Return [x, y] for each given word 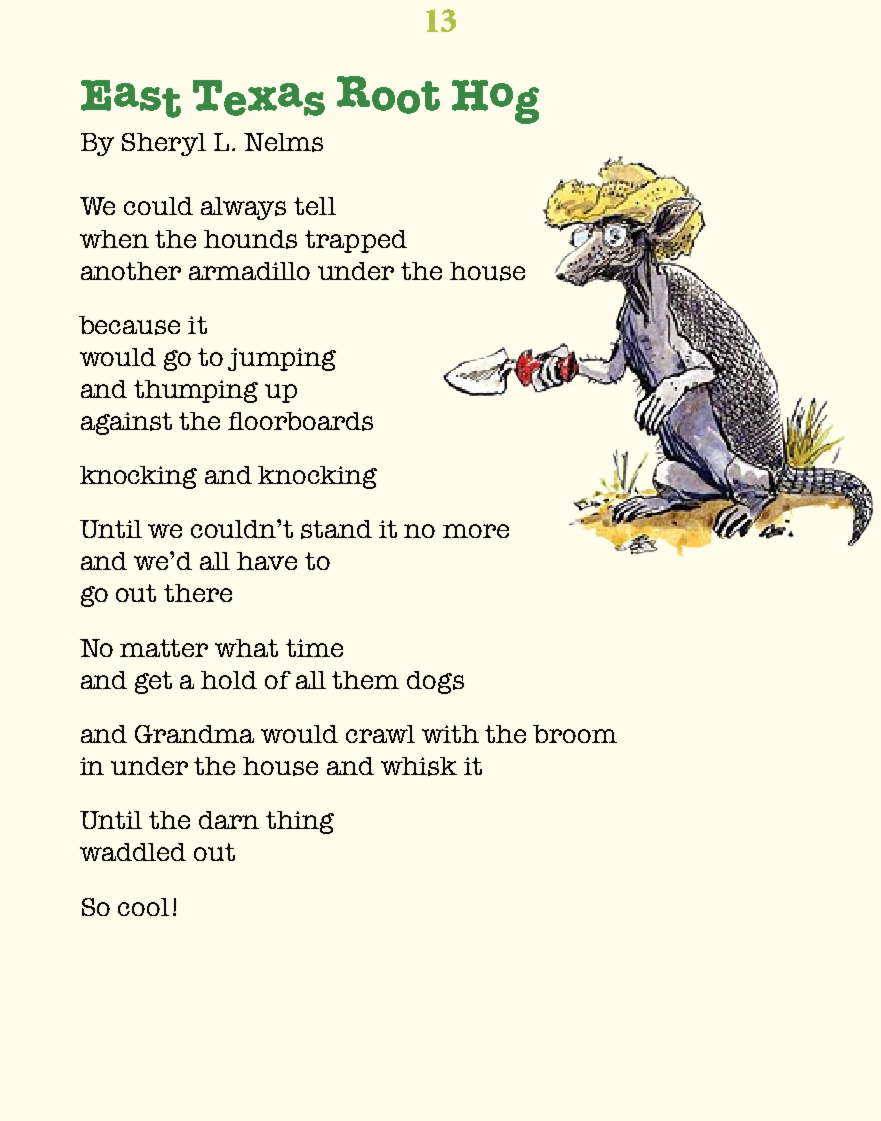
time [314, 648]
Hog [495, 102]
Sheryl [164, 144]
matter [164, 648]
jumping [282, 359]
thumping [196, 391]
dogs [435, 682]
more [476, 531]
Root [388, 95]
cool [143, 907]
